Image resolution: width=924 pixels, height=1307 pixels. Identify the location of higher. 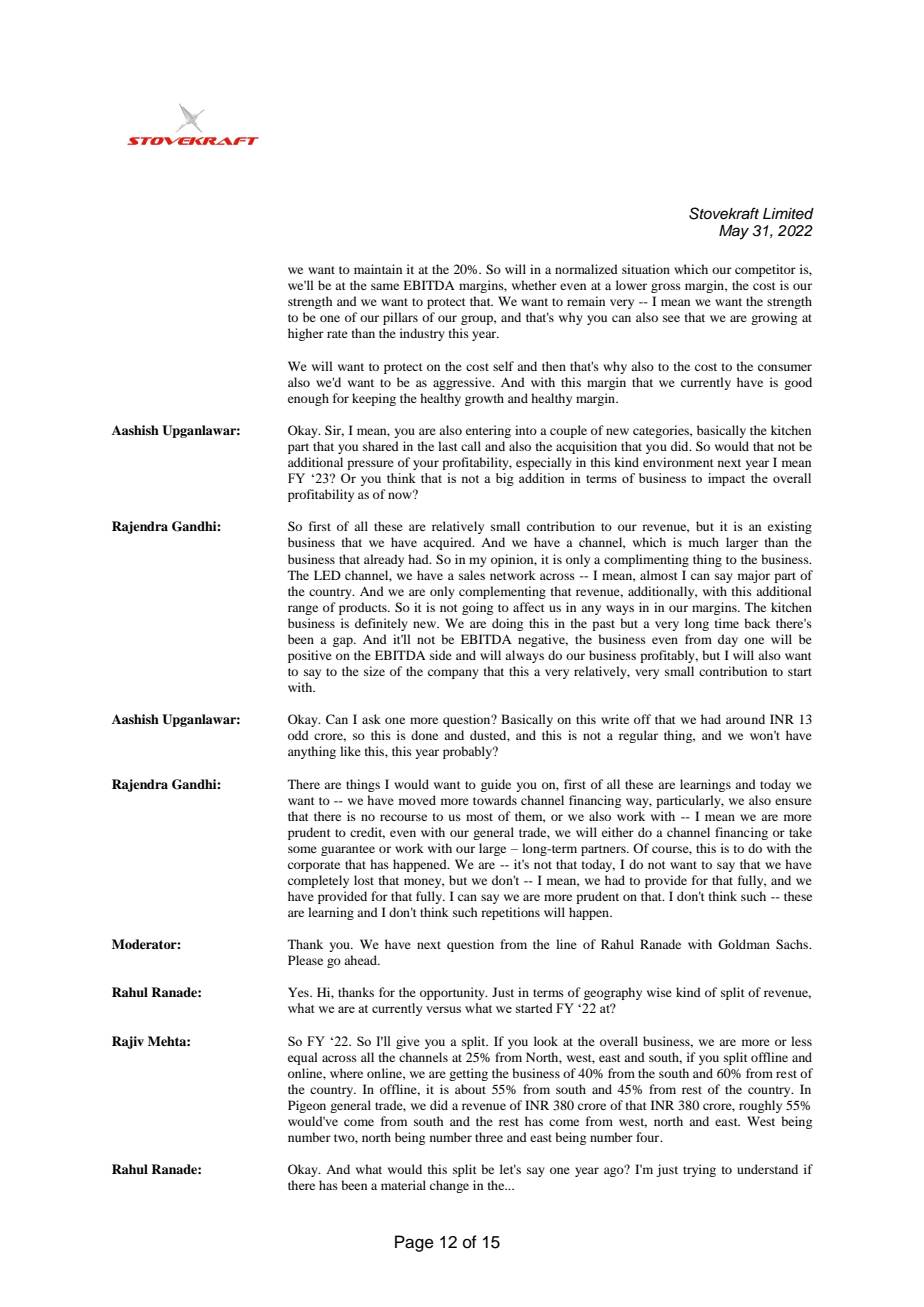
(306, 334).
